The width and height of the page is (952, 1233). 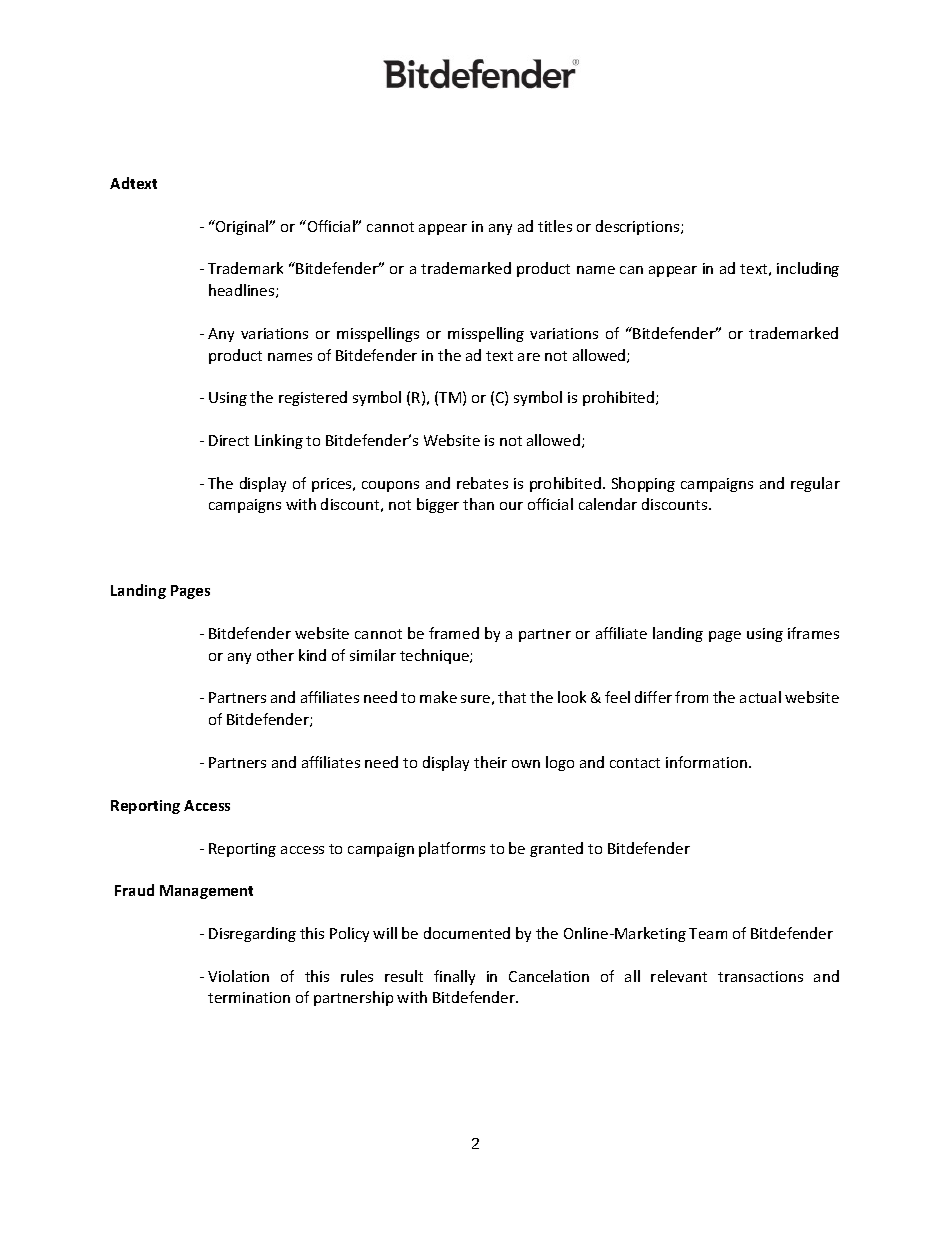 What do you see at coordinates (706, 762) in the page?
I see `information` at bounding box center [706, 762].
